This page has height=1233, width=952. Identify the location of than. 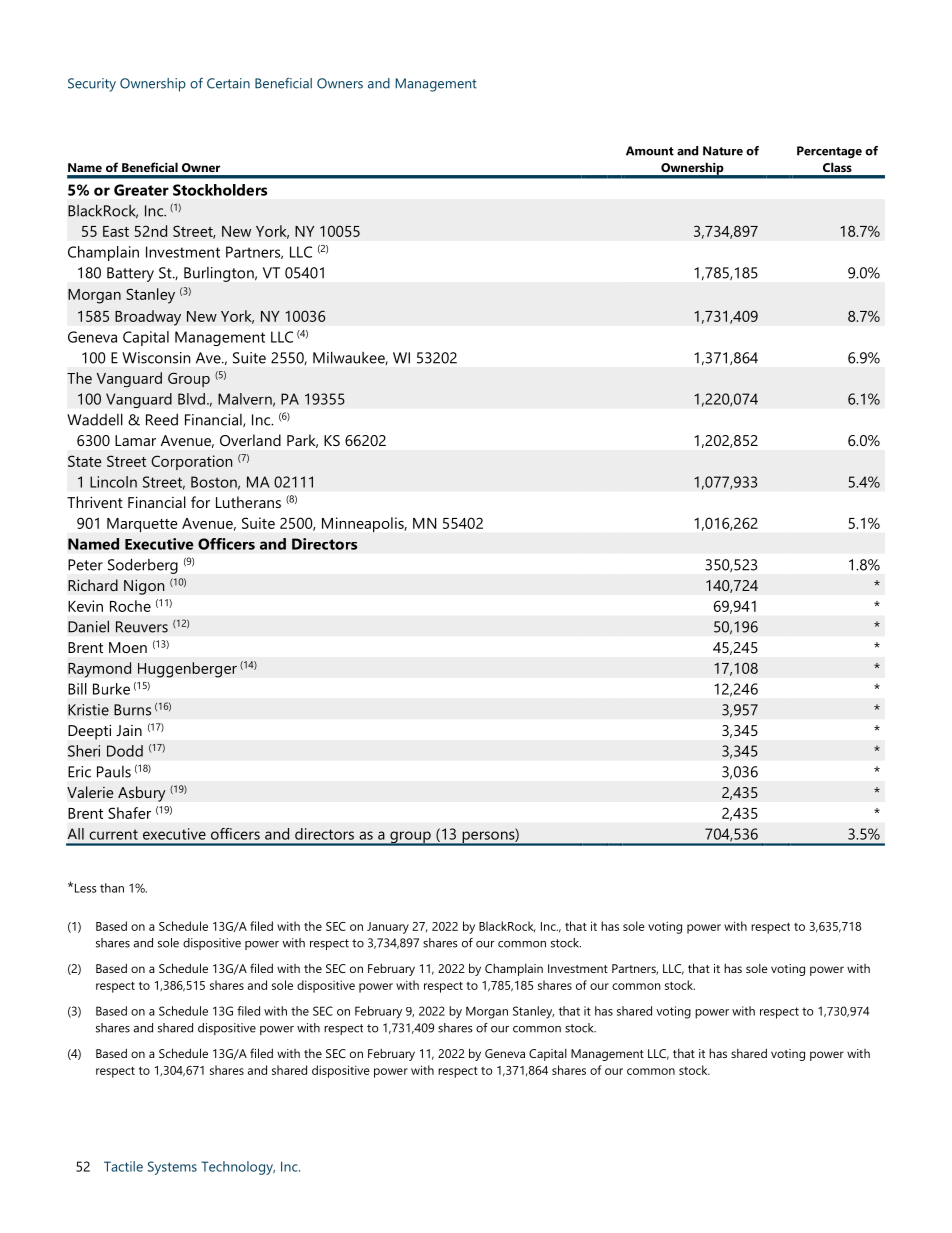
(112, 888).
